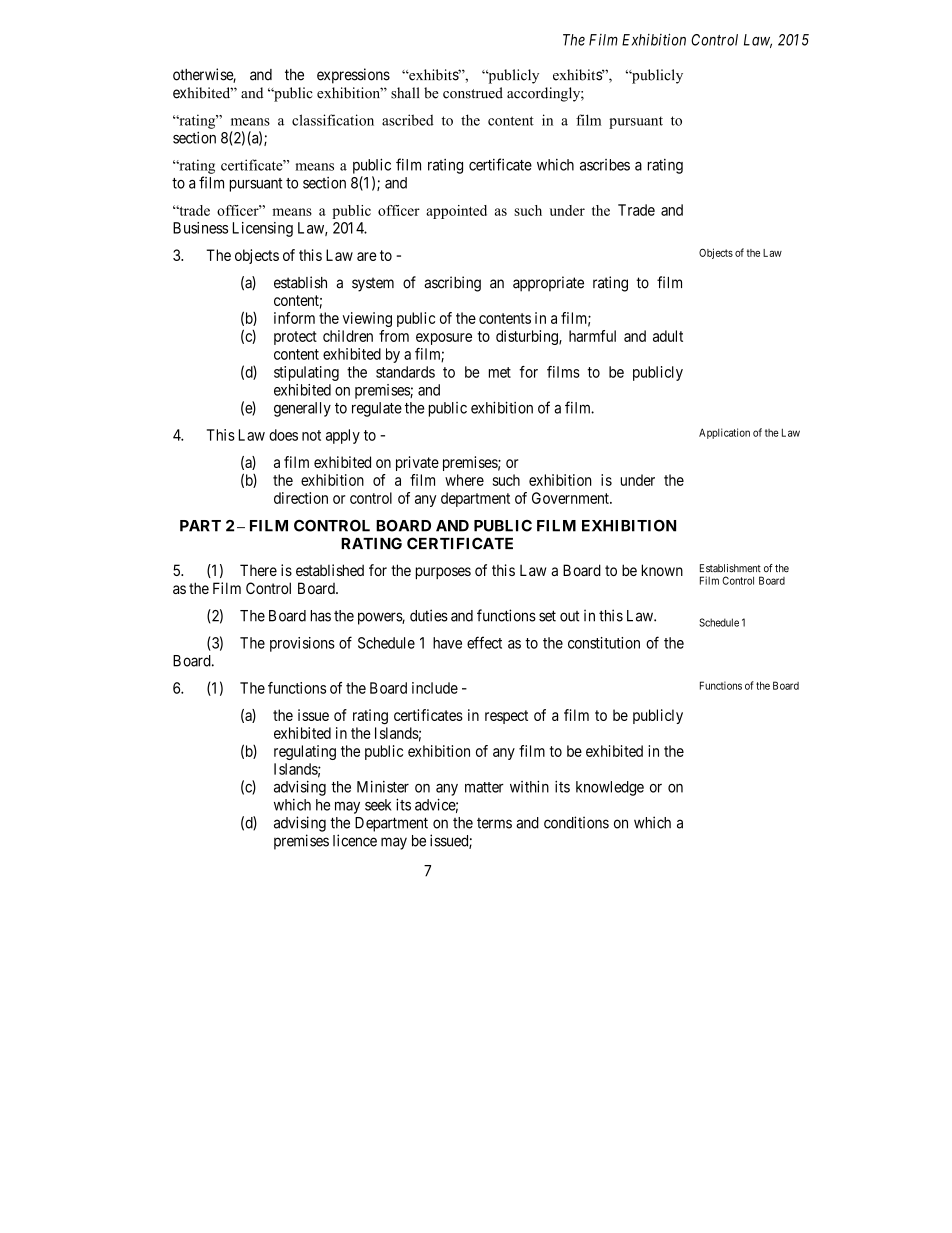 This document has width=952, height=1233. What do you see at coordinates (452, 284) in the document?
I see `ascribing` at bounding box center [452, 284].
